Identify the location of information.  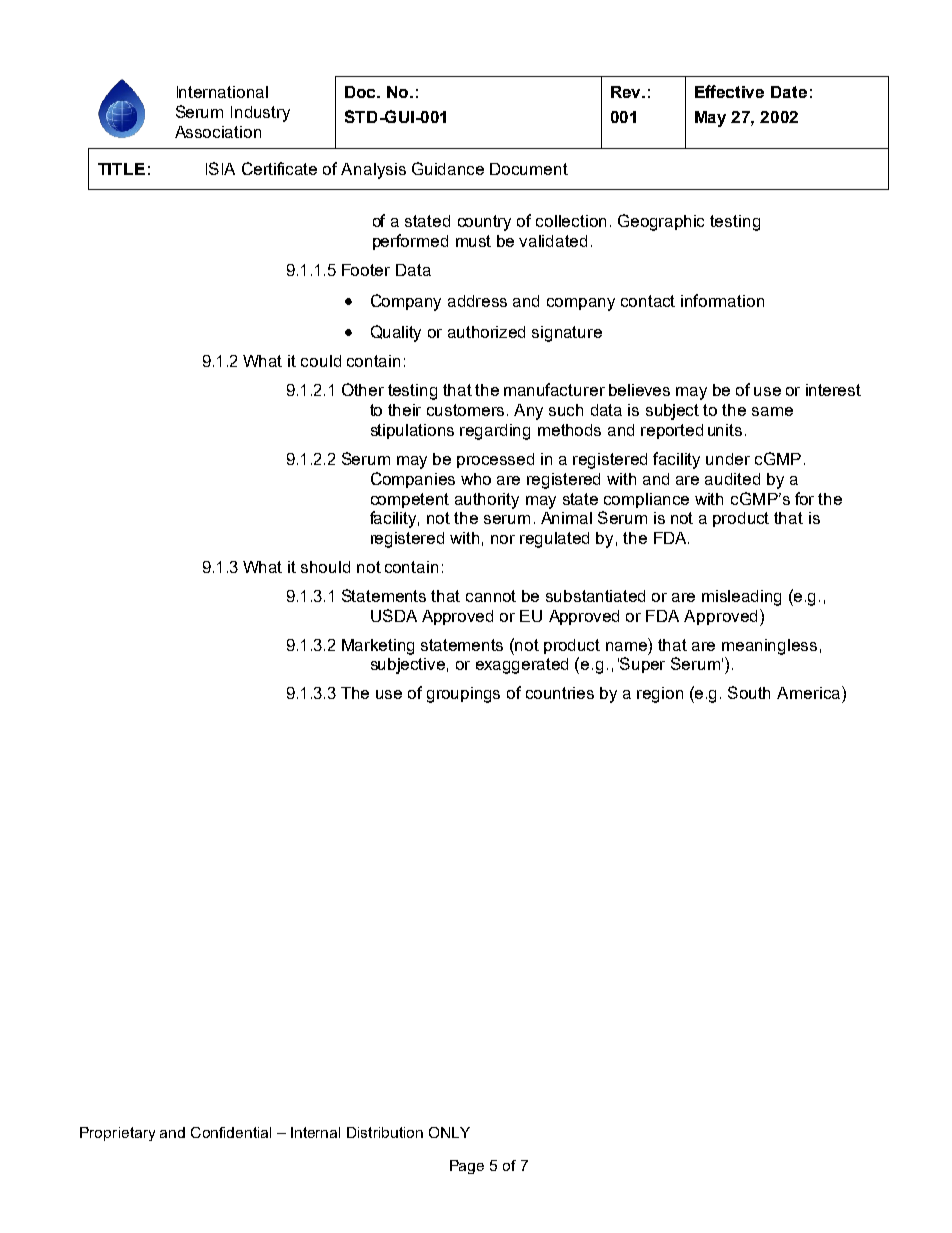
(722, 300).
